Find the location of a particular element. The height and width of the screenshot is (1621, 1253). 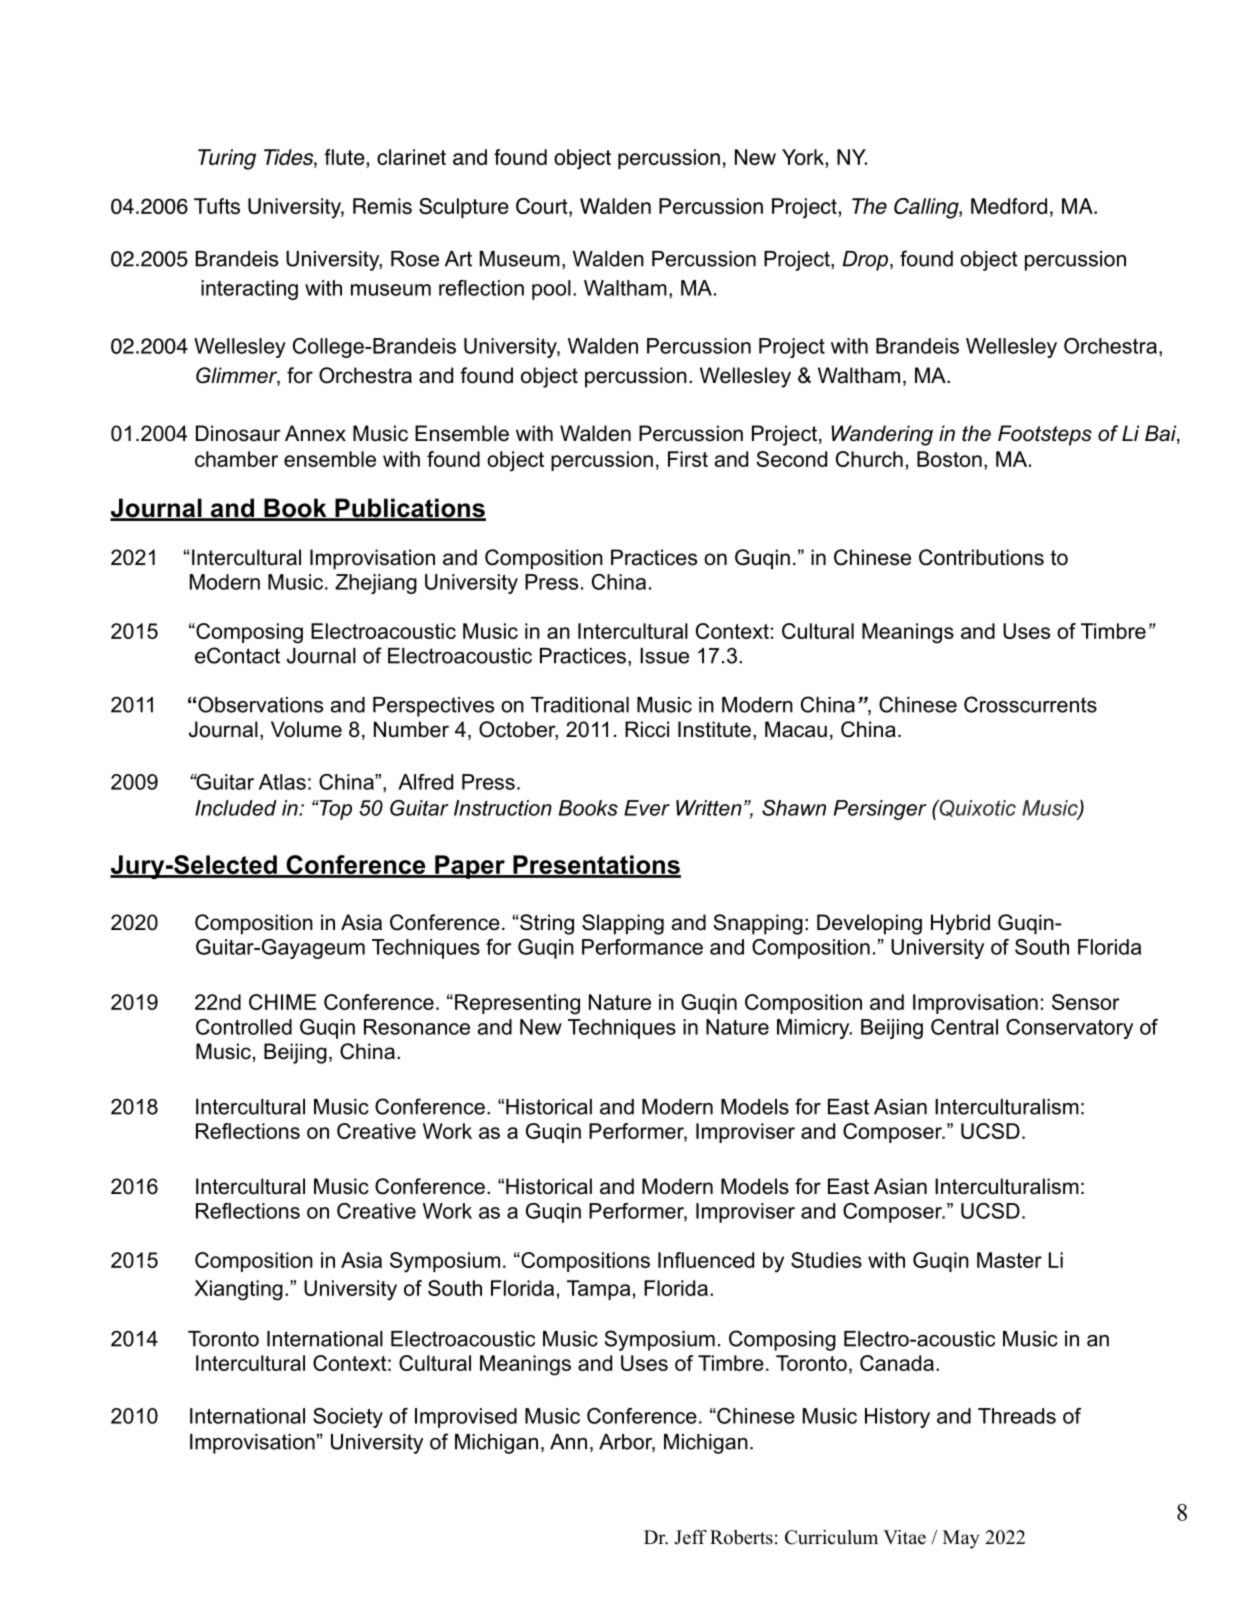

Atlas is located at coordinates (282, 782).
